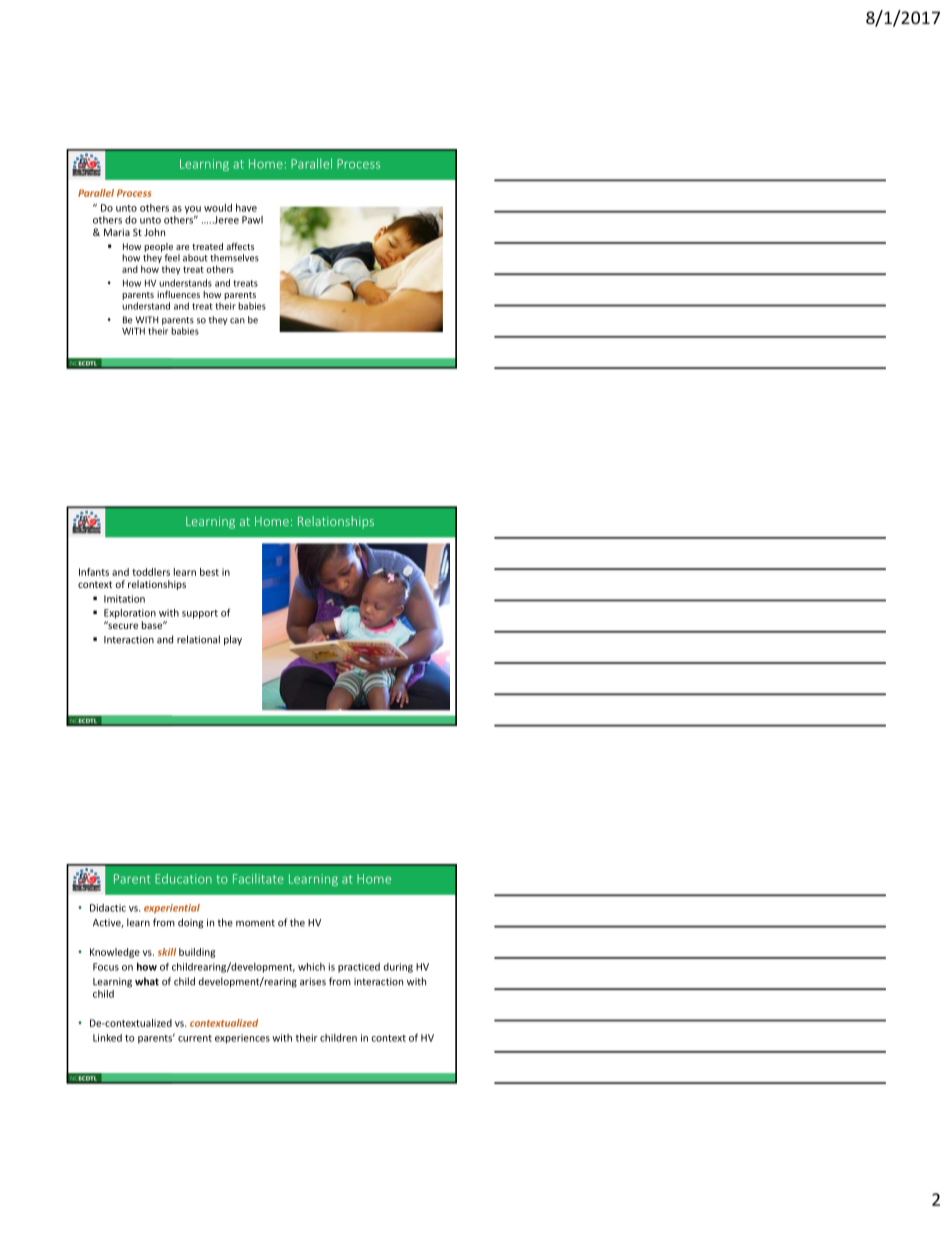 The height and width of the screenshot is (1233, 952). I want to click on experiences, so click(242, 1039).
